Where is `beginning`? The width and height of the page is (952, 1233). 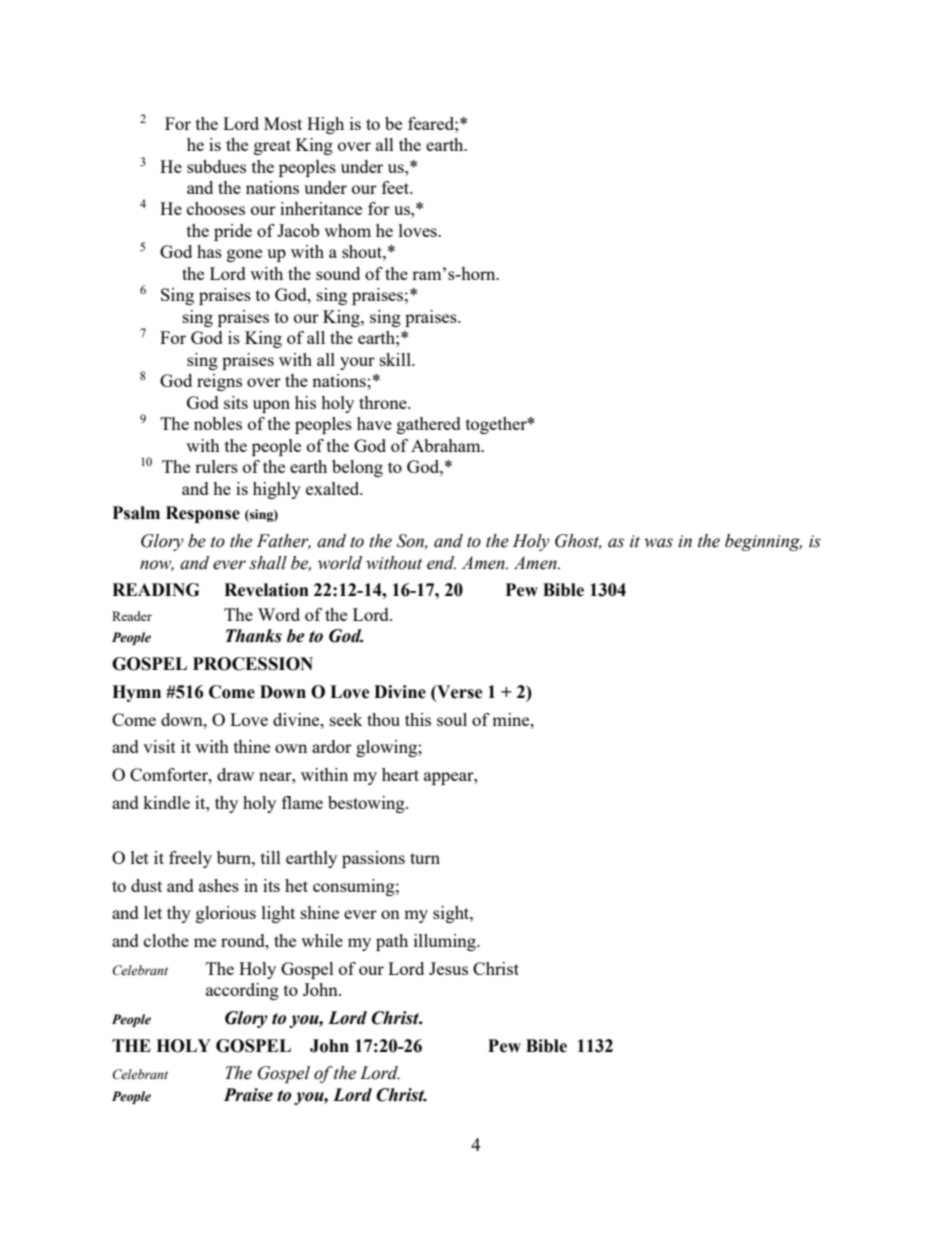 beginning is located at coordinates (763, 542).
